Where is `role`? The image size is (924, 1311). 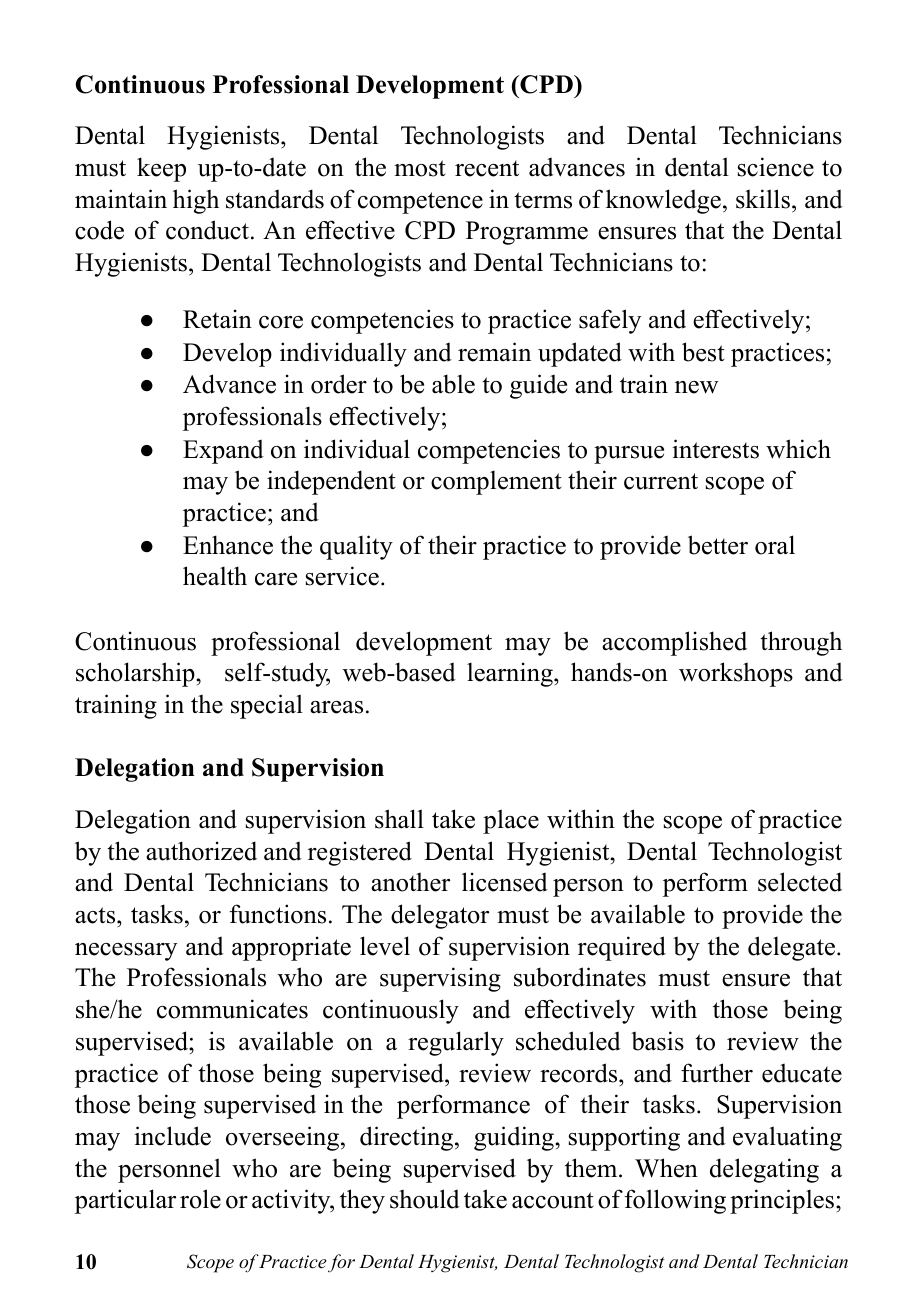
role is located at coordinates (200, 1199).
